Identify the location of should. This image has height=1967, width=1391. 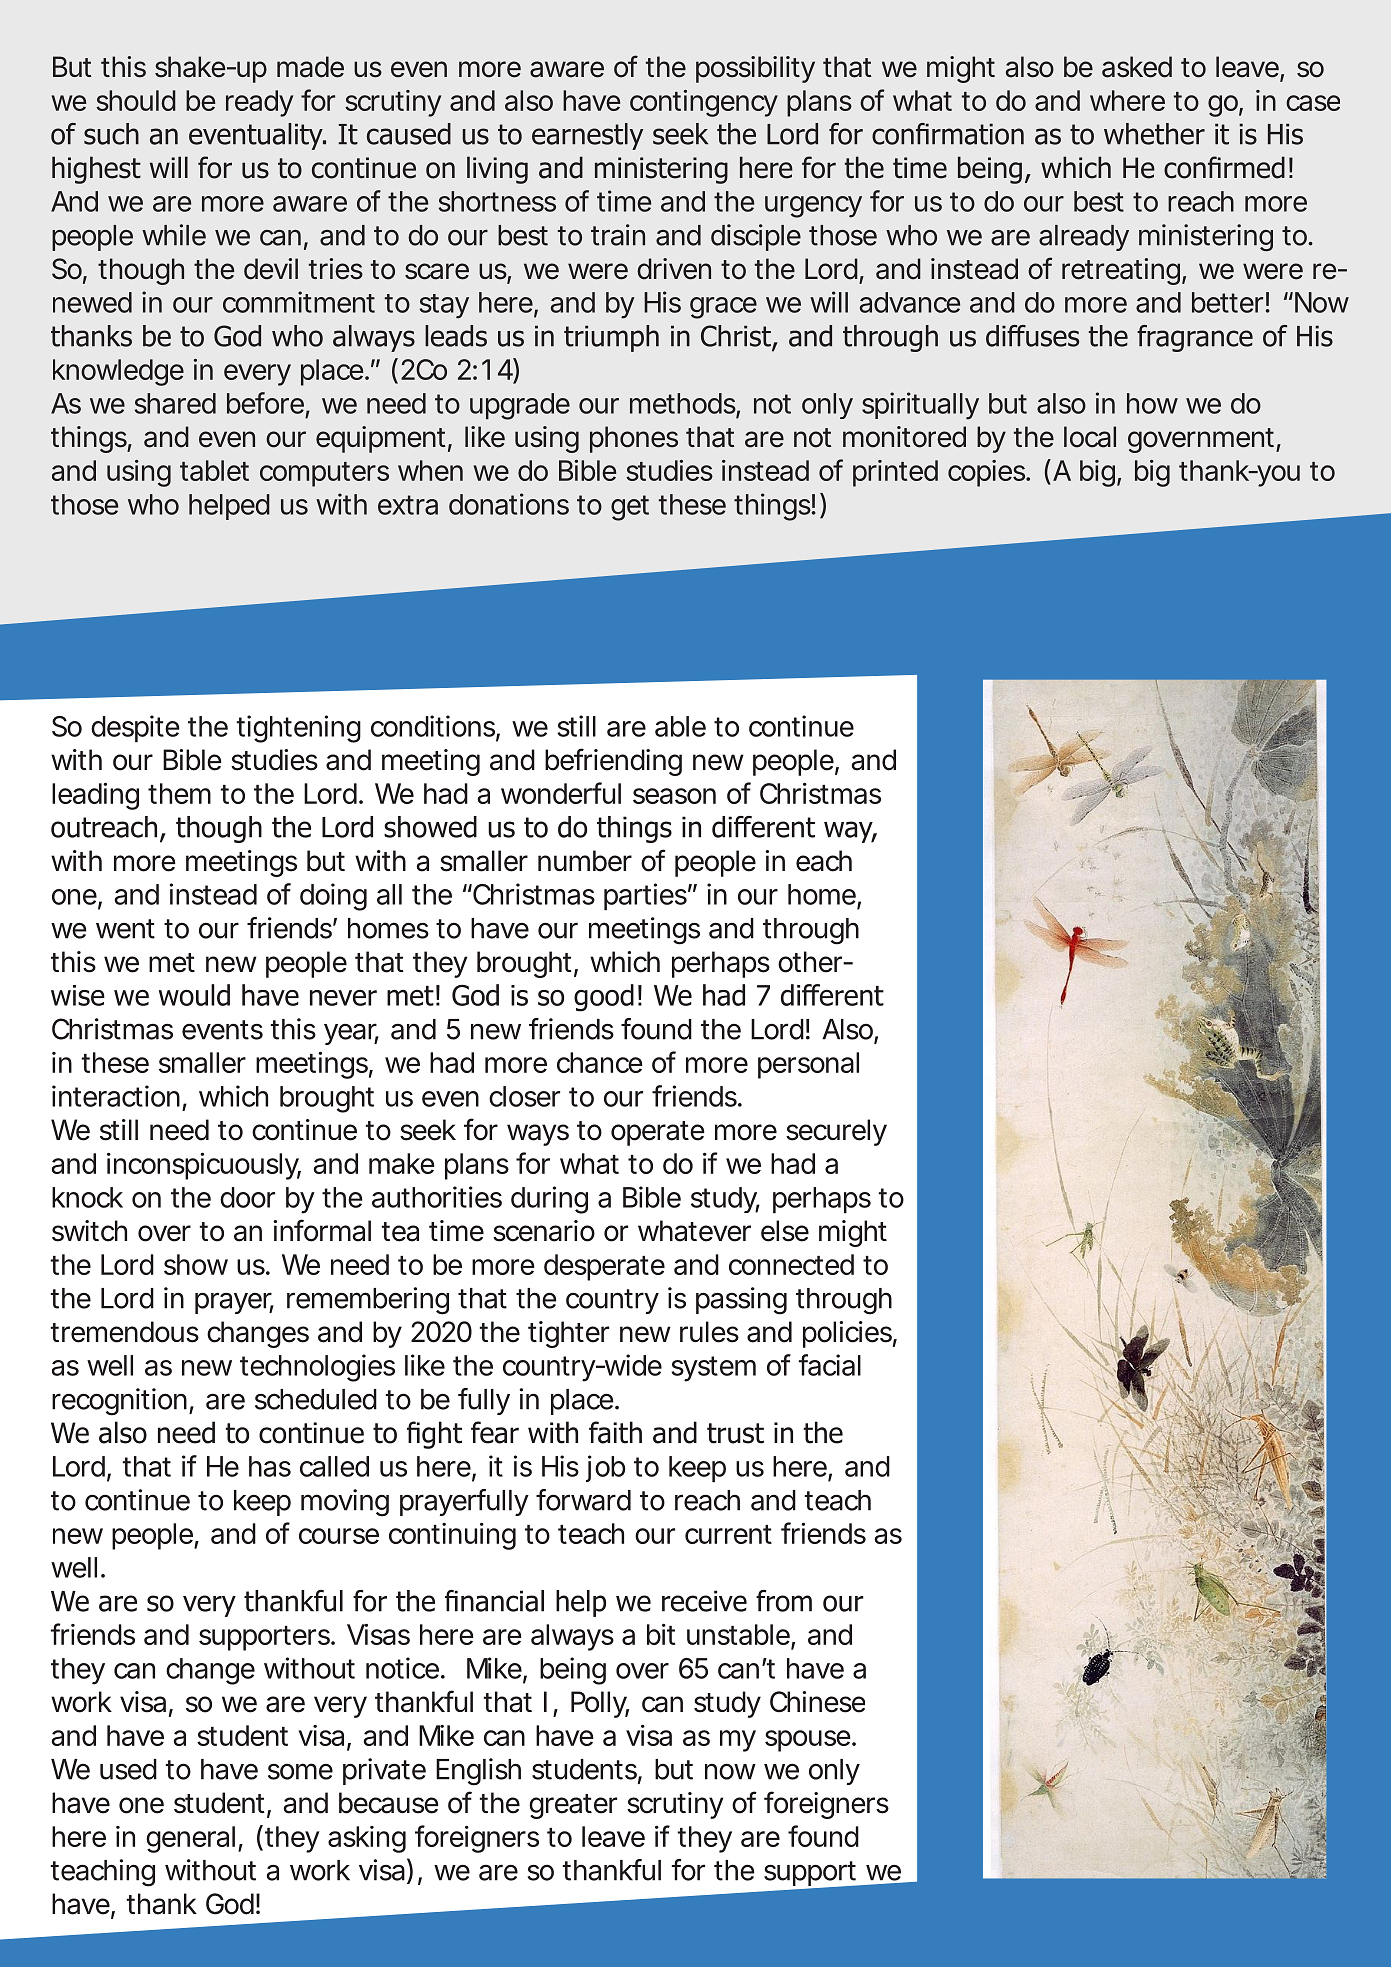
(136, 100).
